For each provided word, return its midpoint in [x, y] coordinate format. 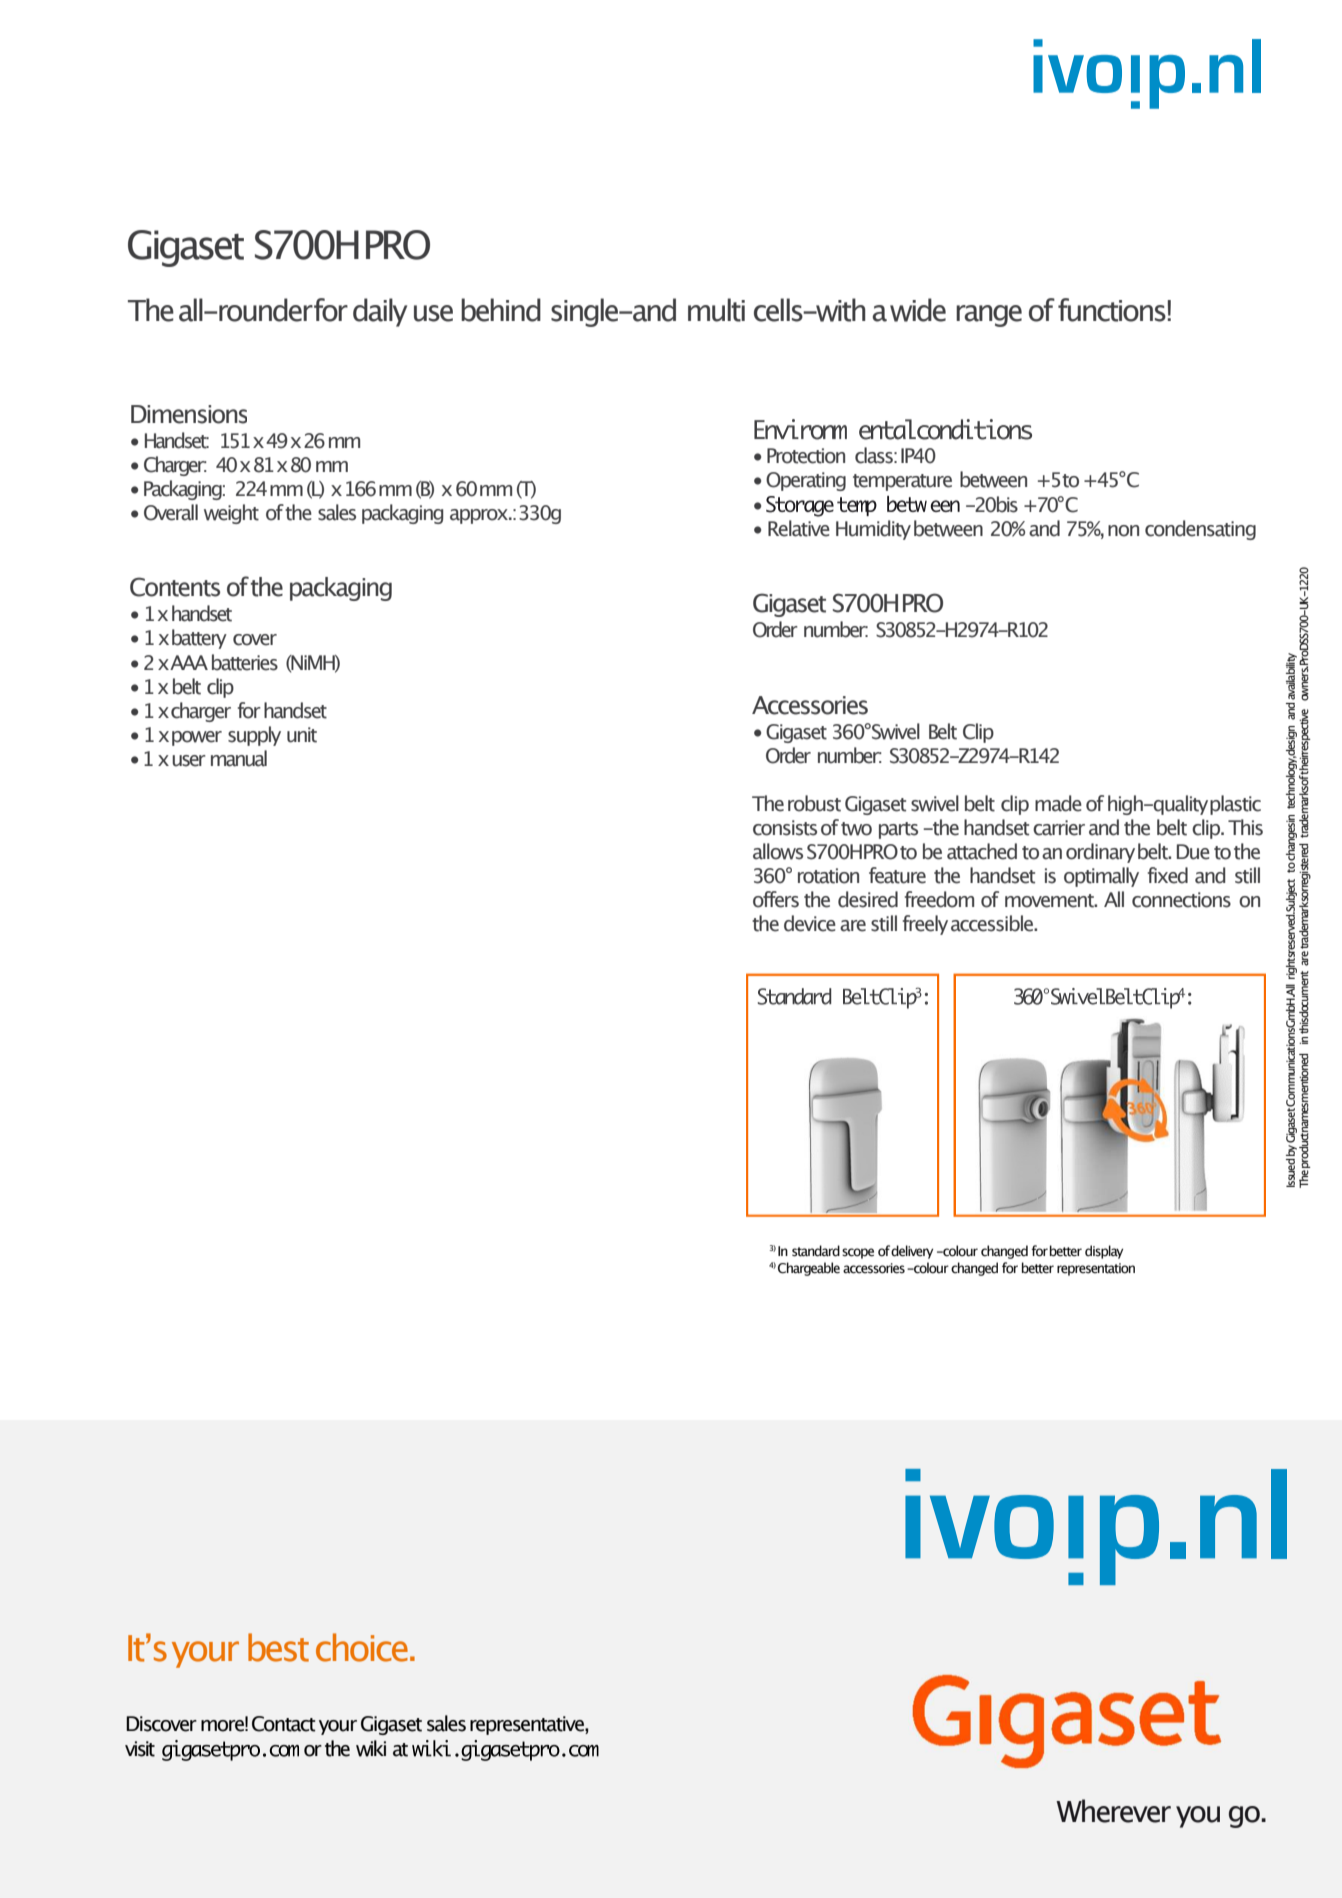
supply [254, 736]
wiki [371, 1748]
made [1058, 803]
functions [1112, 310]
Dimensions [189, 414]
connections [1181, 900]
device [810, 923]
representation [1096, 1269]
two [856, 829]
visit [140, 1749]
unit [302, 735]
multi [716, 310]
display [1104, 1252]
